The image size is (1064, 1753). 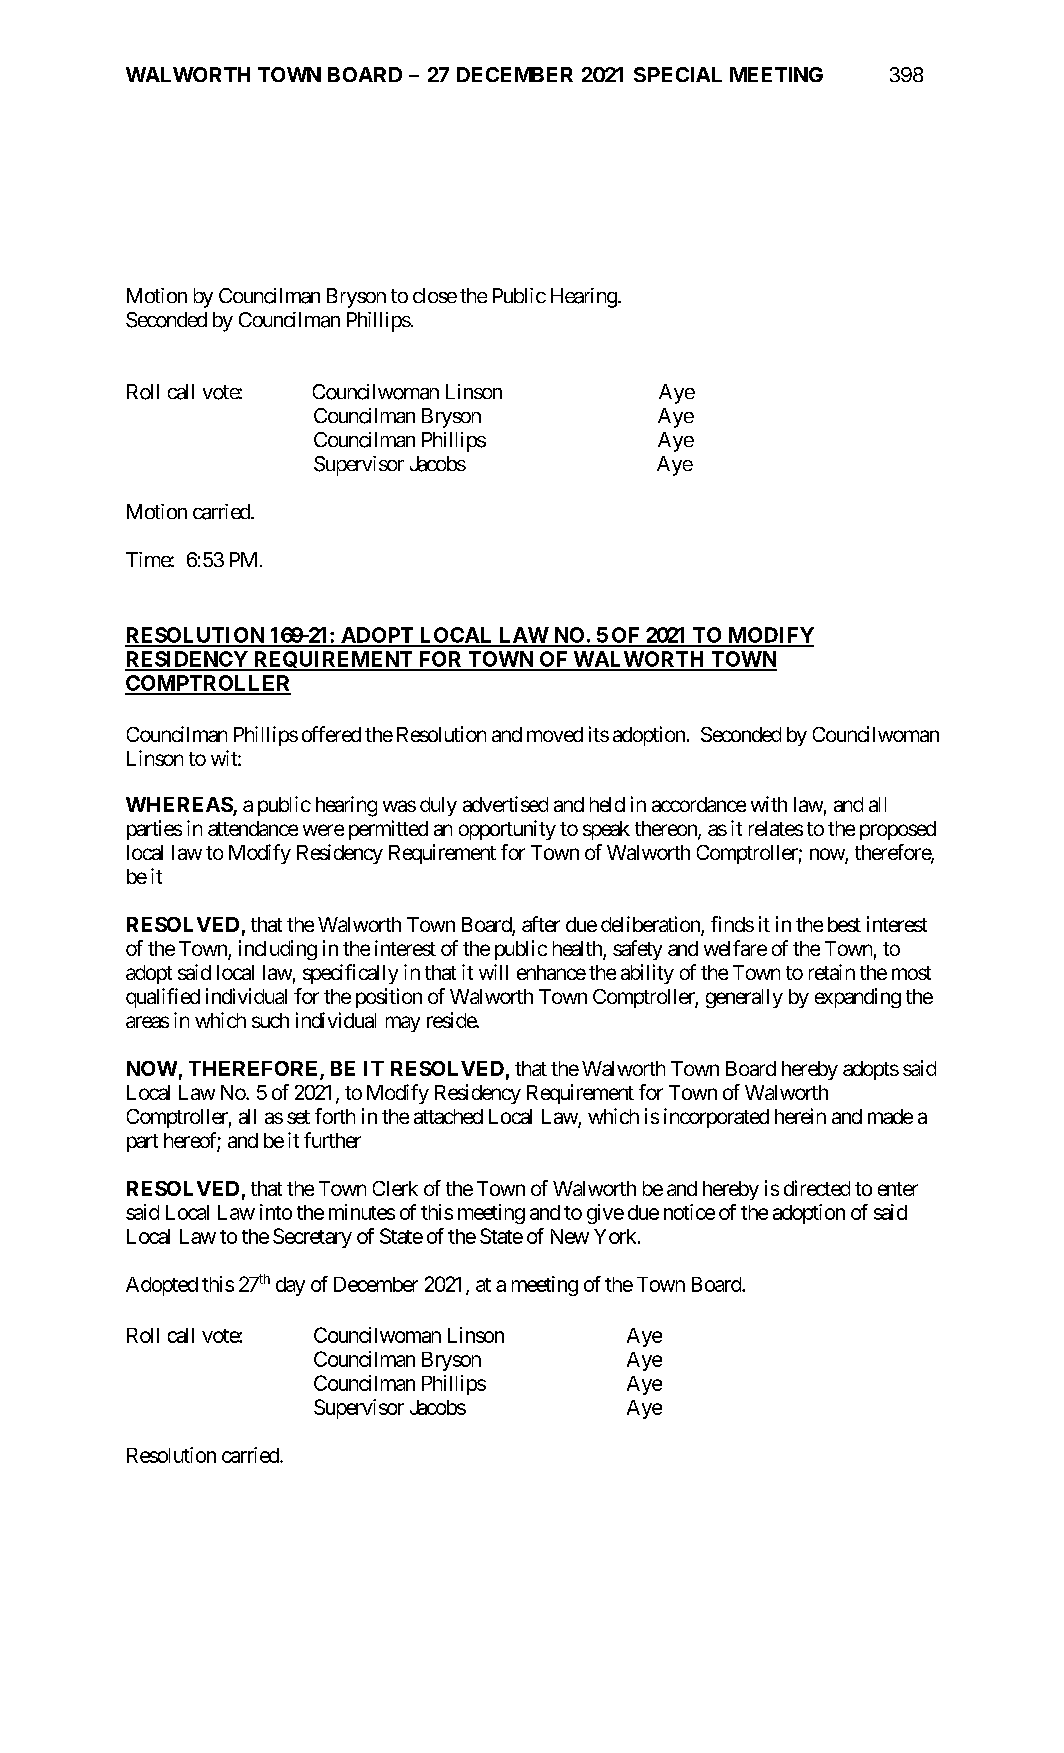 I want to click on with, so click(x=769, y=804).
